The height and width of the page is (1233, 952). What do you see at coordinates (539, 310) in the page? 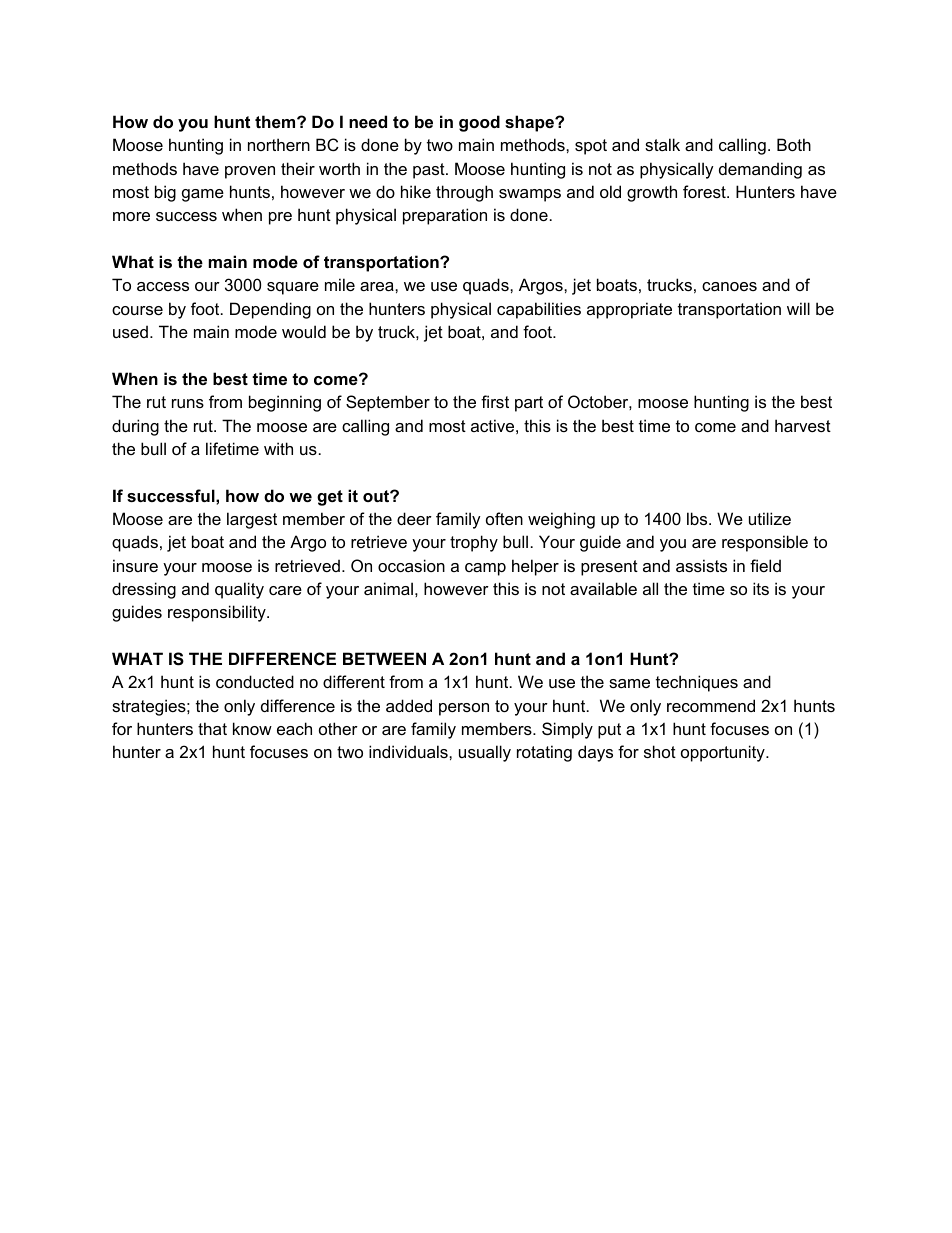
I see `capabilities` at bounding box center [539, 310].
